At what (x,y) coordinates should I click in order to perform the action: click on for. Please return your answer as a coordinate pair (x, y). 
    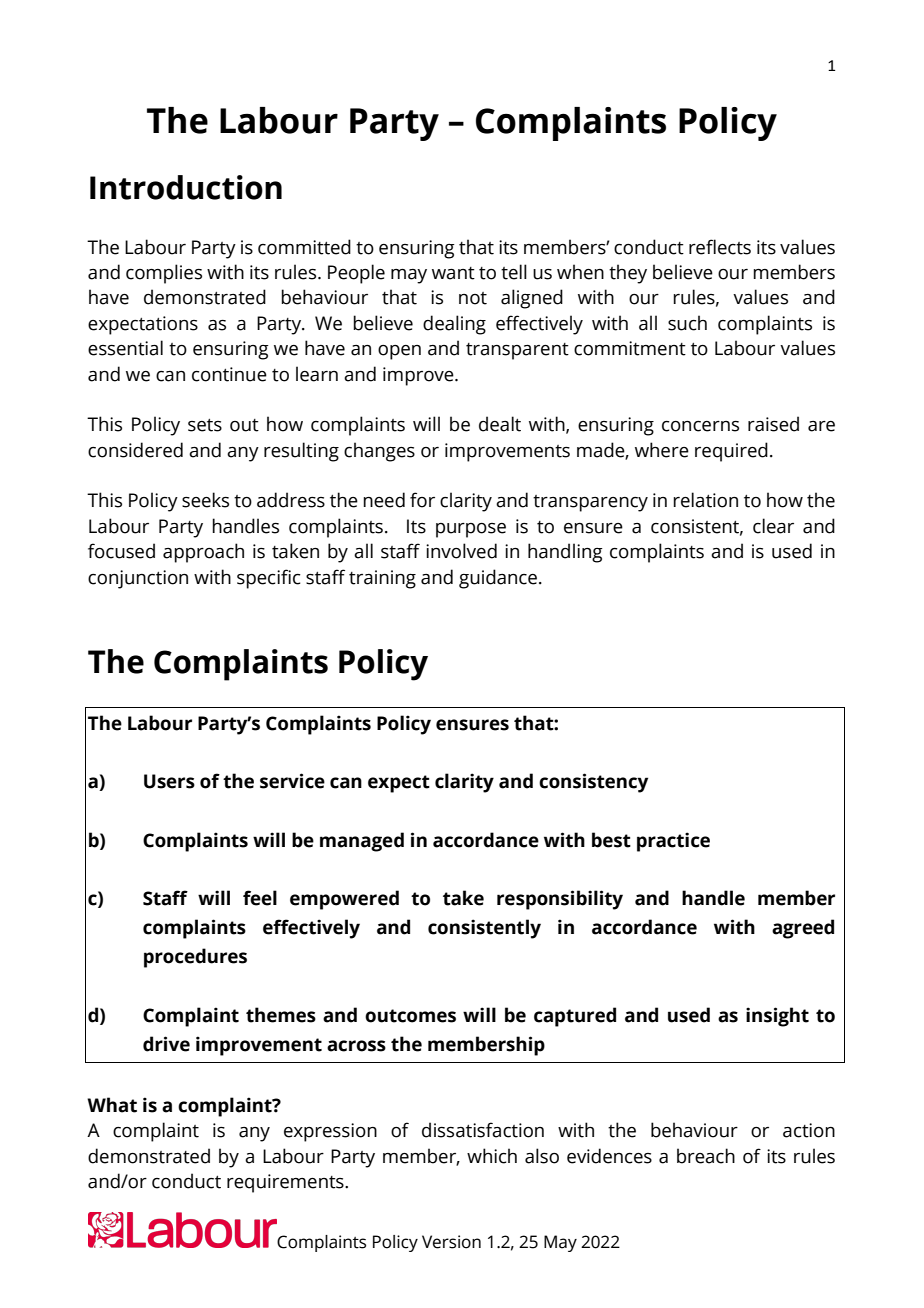
    Looking at the image, I should click on (422, 500).
